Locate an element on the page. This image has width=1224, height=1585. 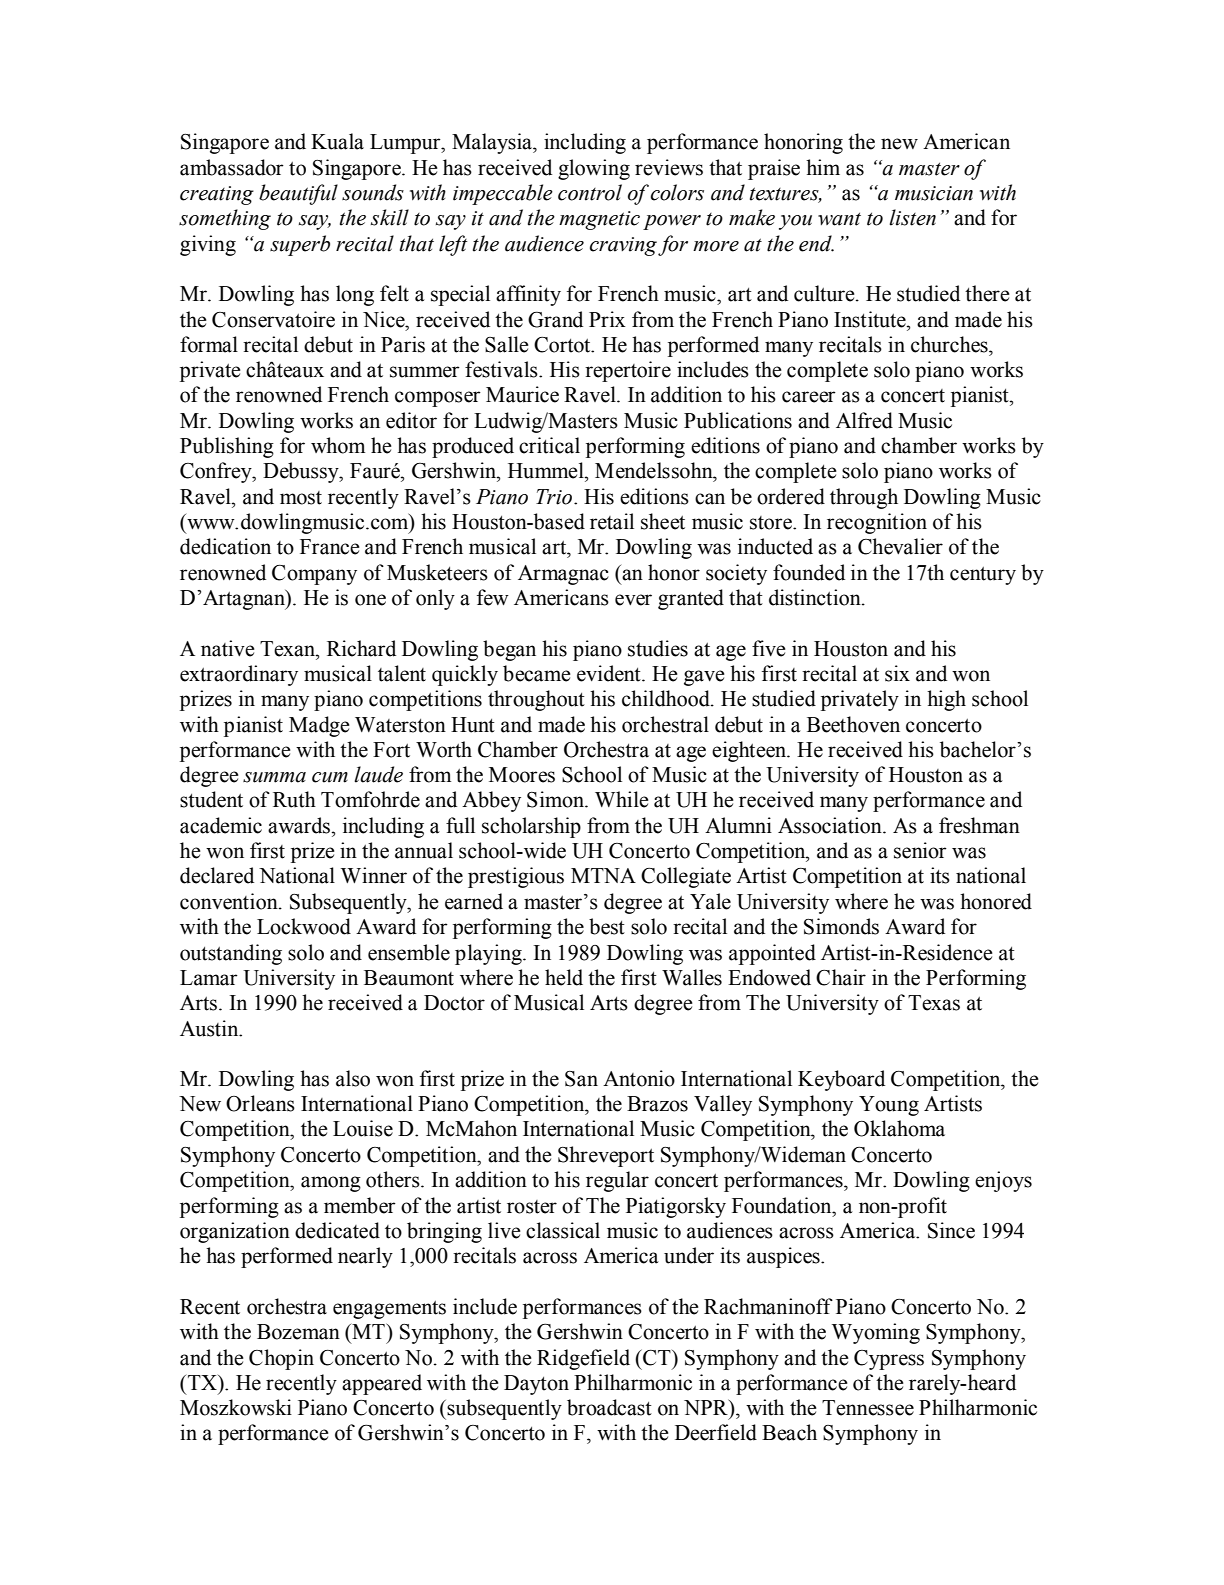
Chopin is located at coordinates (281, 1359).
